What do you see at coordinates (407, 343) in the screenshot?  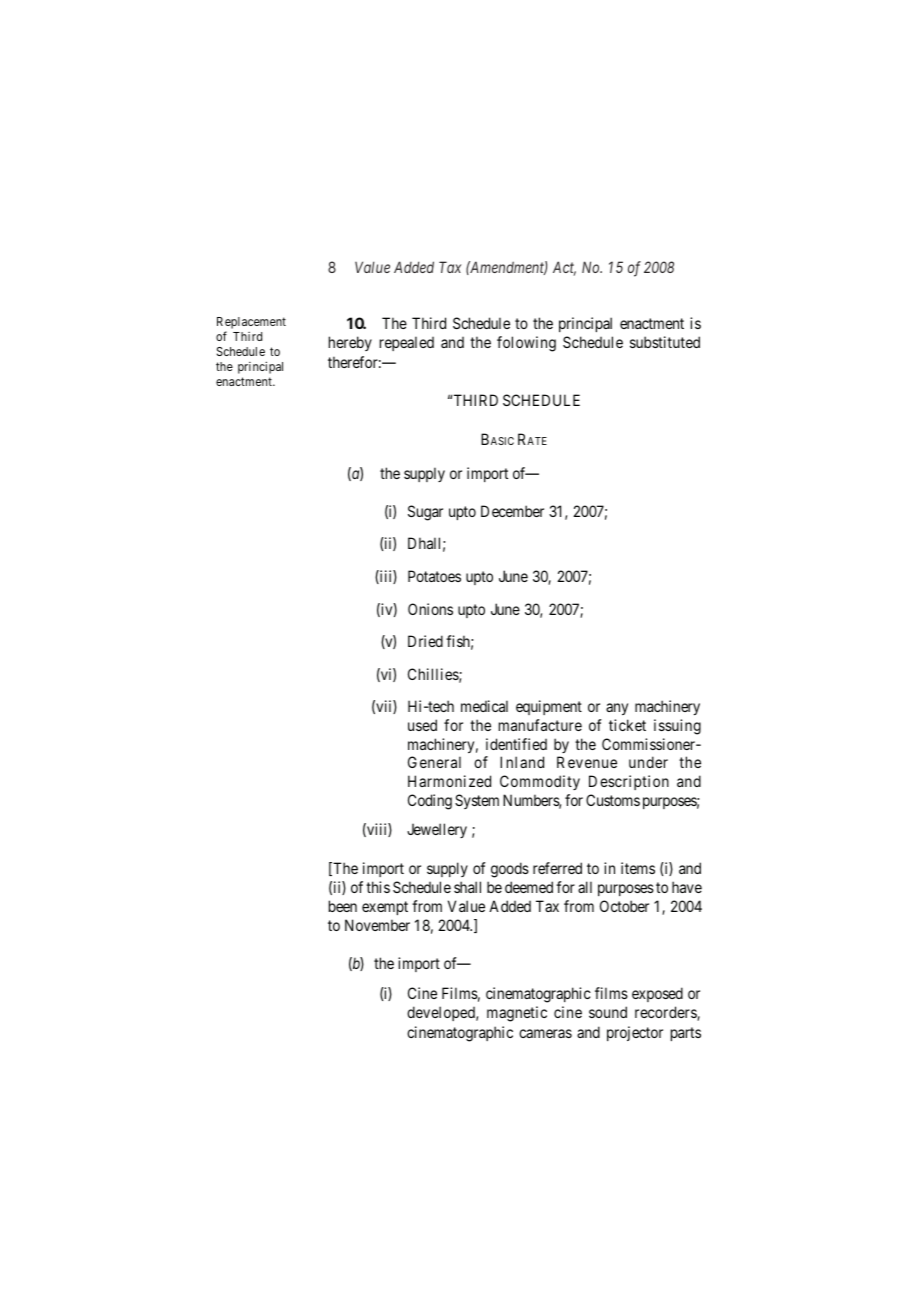 I see `repealed` at bounding box center [407, 343].
